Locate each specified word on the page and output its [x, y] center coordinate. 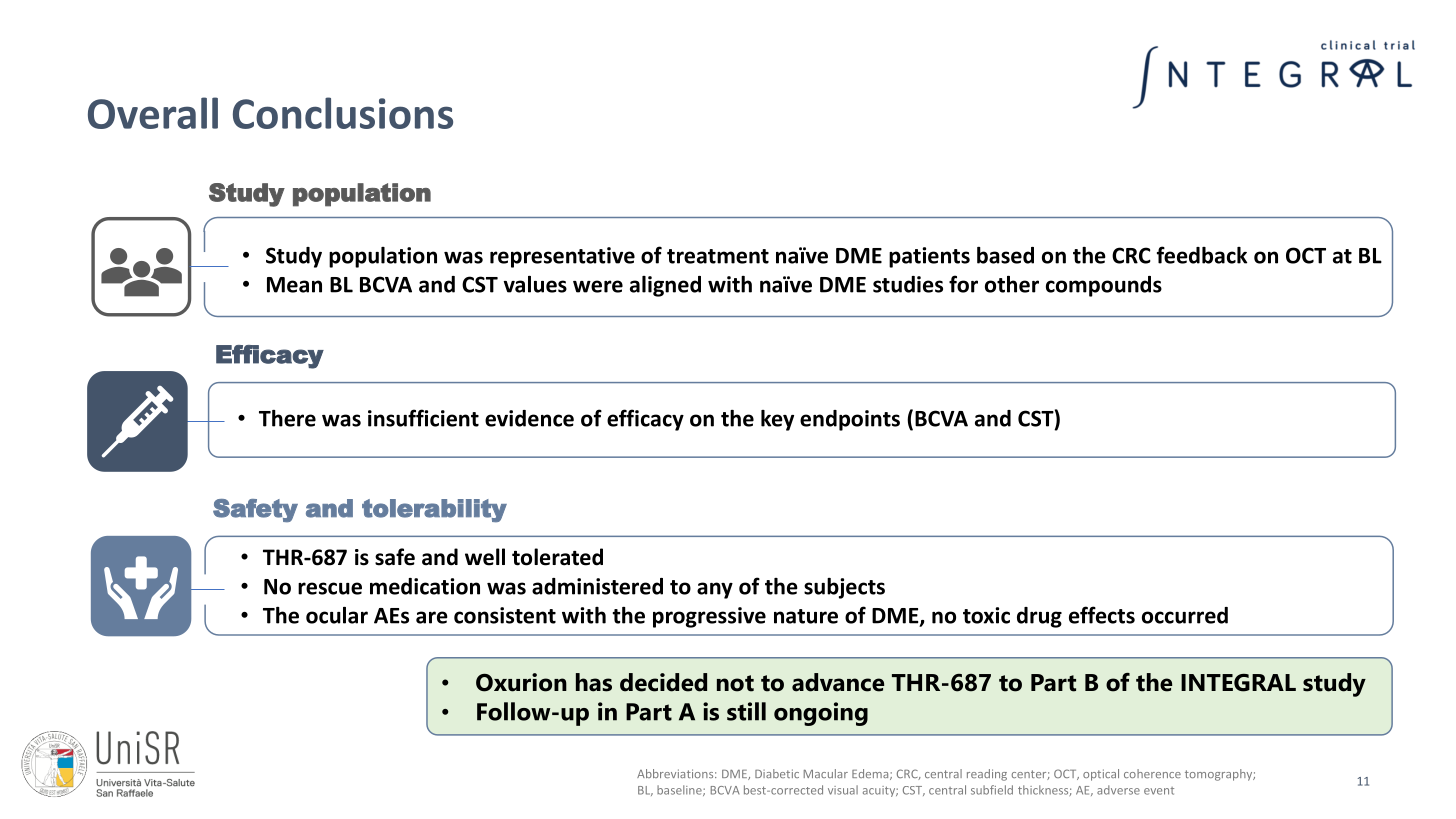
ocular [337, 615]
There [287, 418]
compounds [1104, 286]
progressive [709, 617]
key [777, 420]
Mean [294, 285]
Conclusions [343, 113]
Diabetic [777, 773]
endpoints [850, 420]
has [594, 682]
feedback [1202, 255]
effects [1102, 615]
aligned [665, 286]
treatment [718, 256]
